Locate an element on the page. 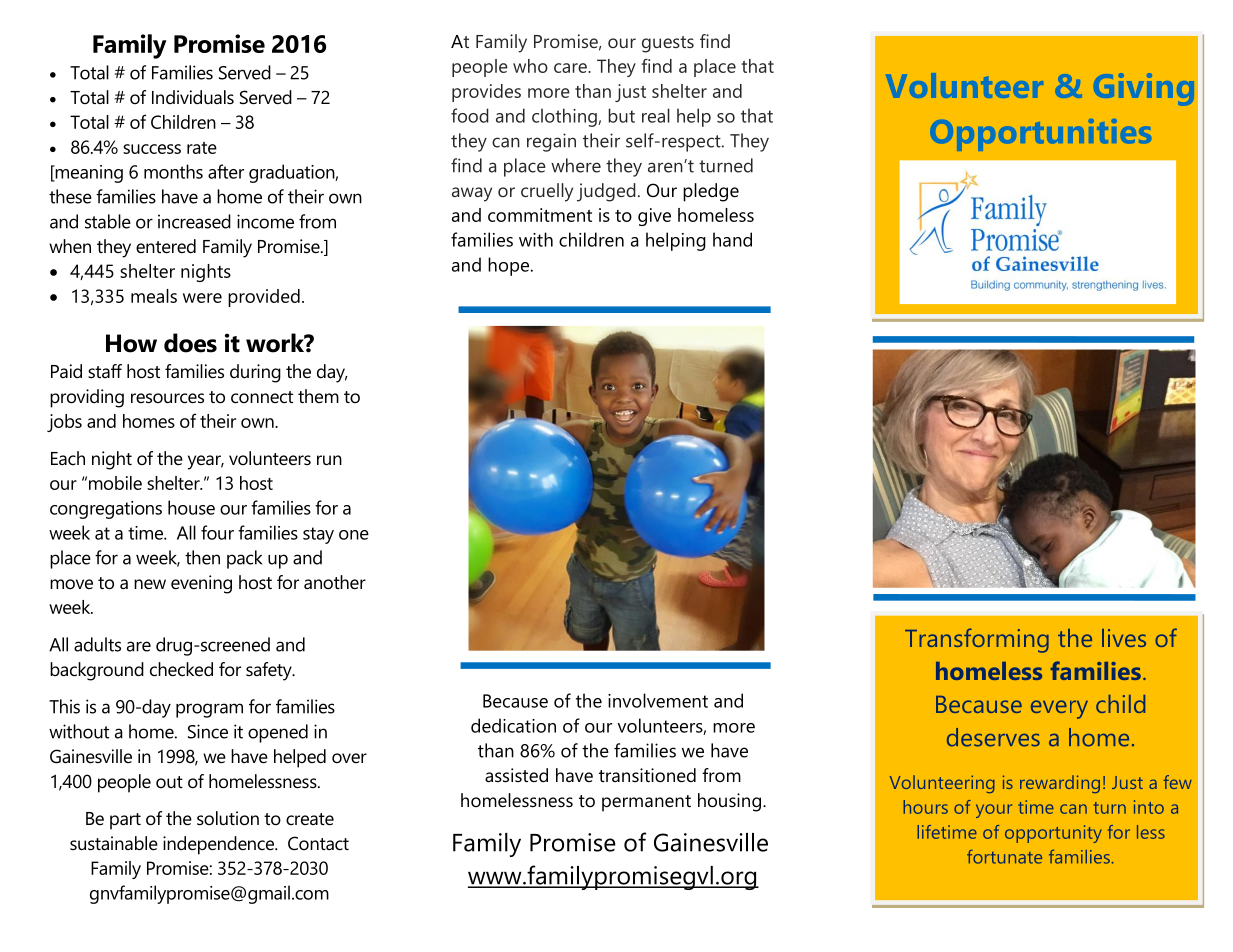 The width and height of the image is (1233, 952). lives is located at coordinates (1124, 638).
